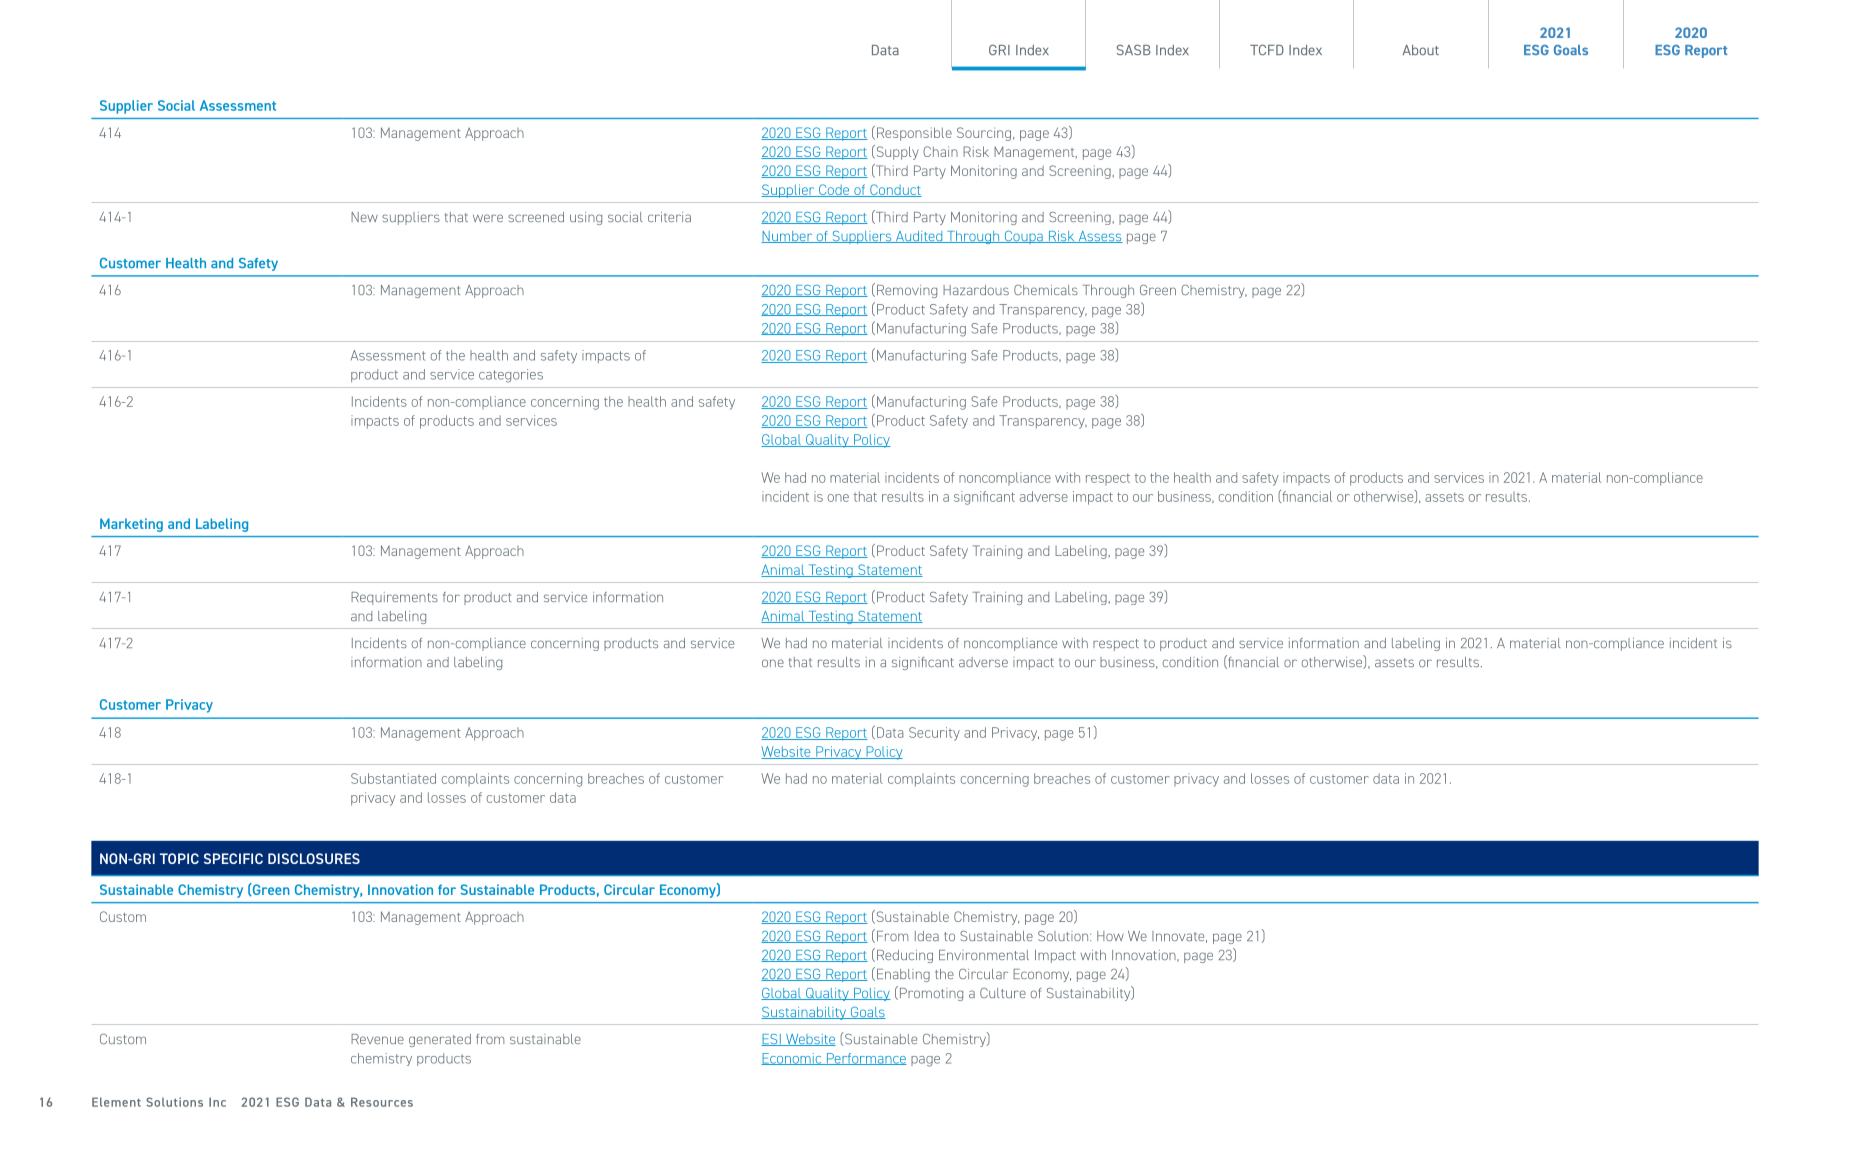 The image size is (1850, 1165). What do you see at coordinates (377, 1039) in the document?
I see `Revenue` at bounding box center [377, 1039].
